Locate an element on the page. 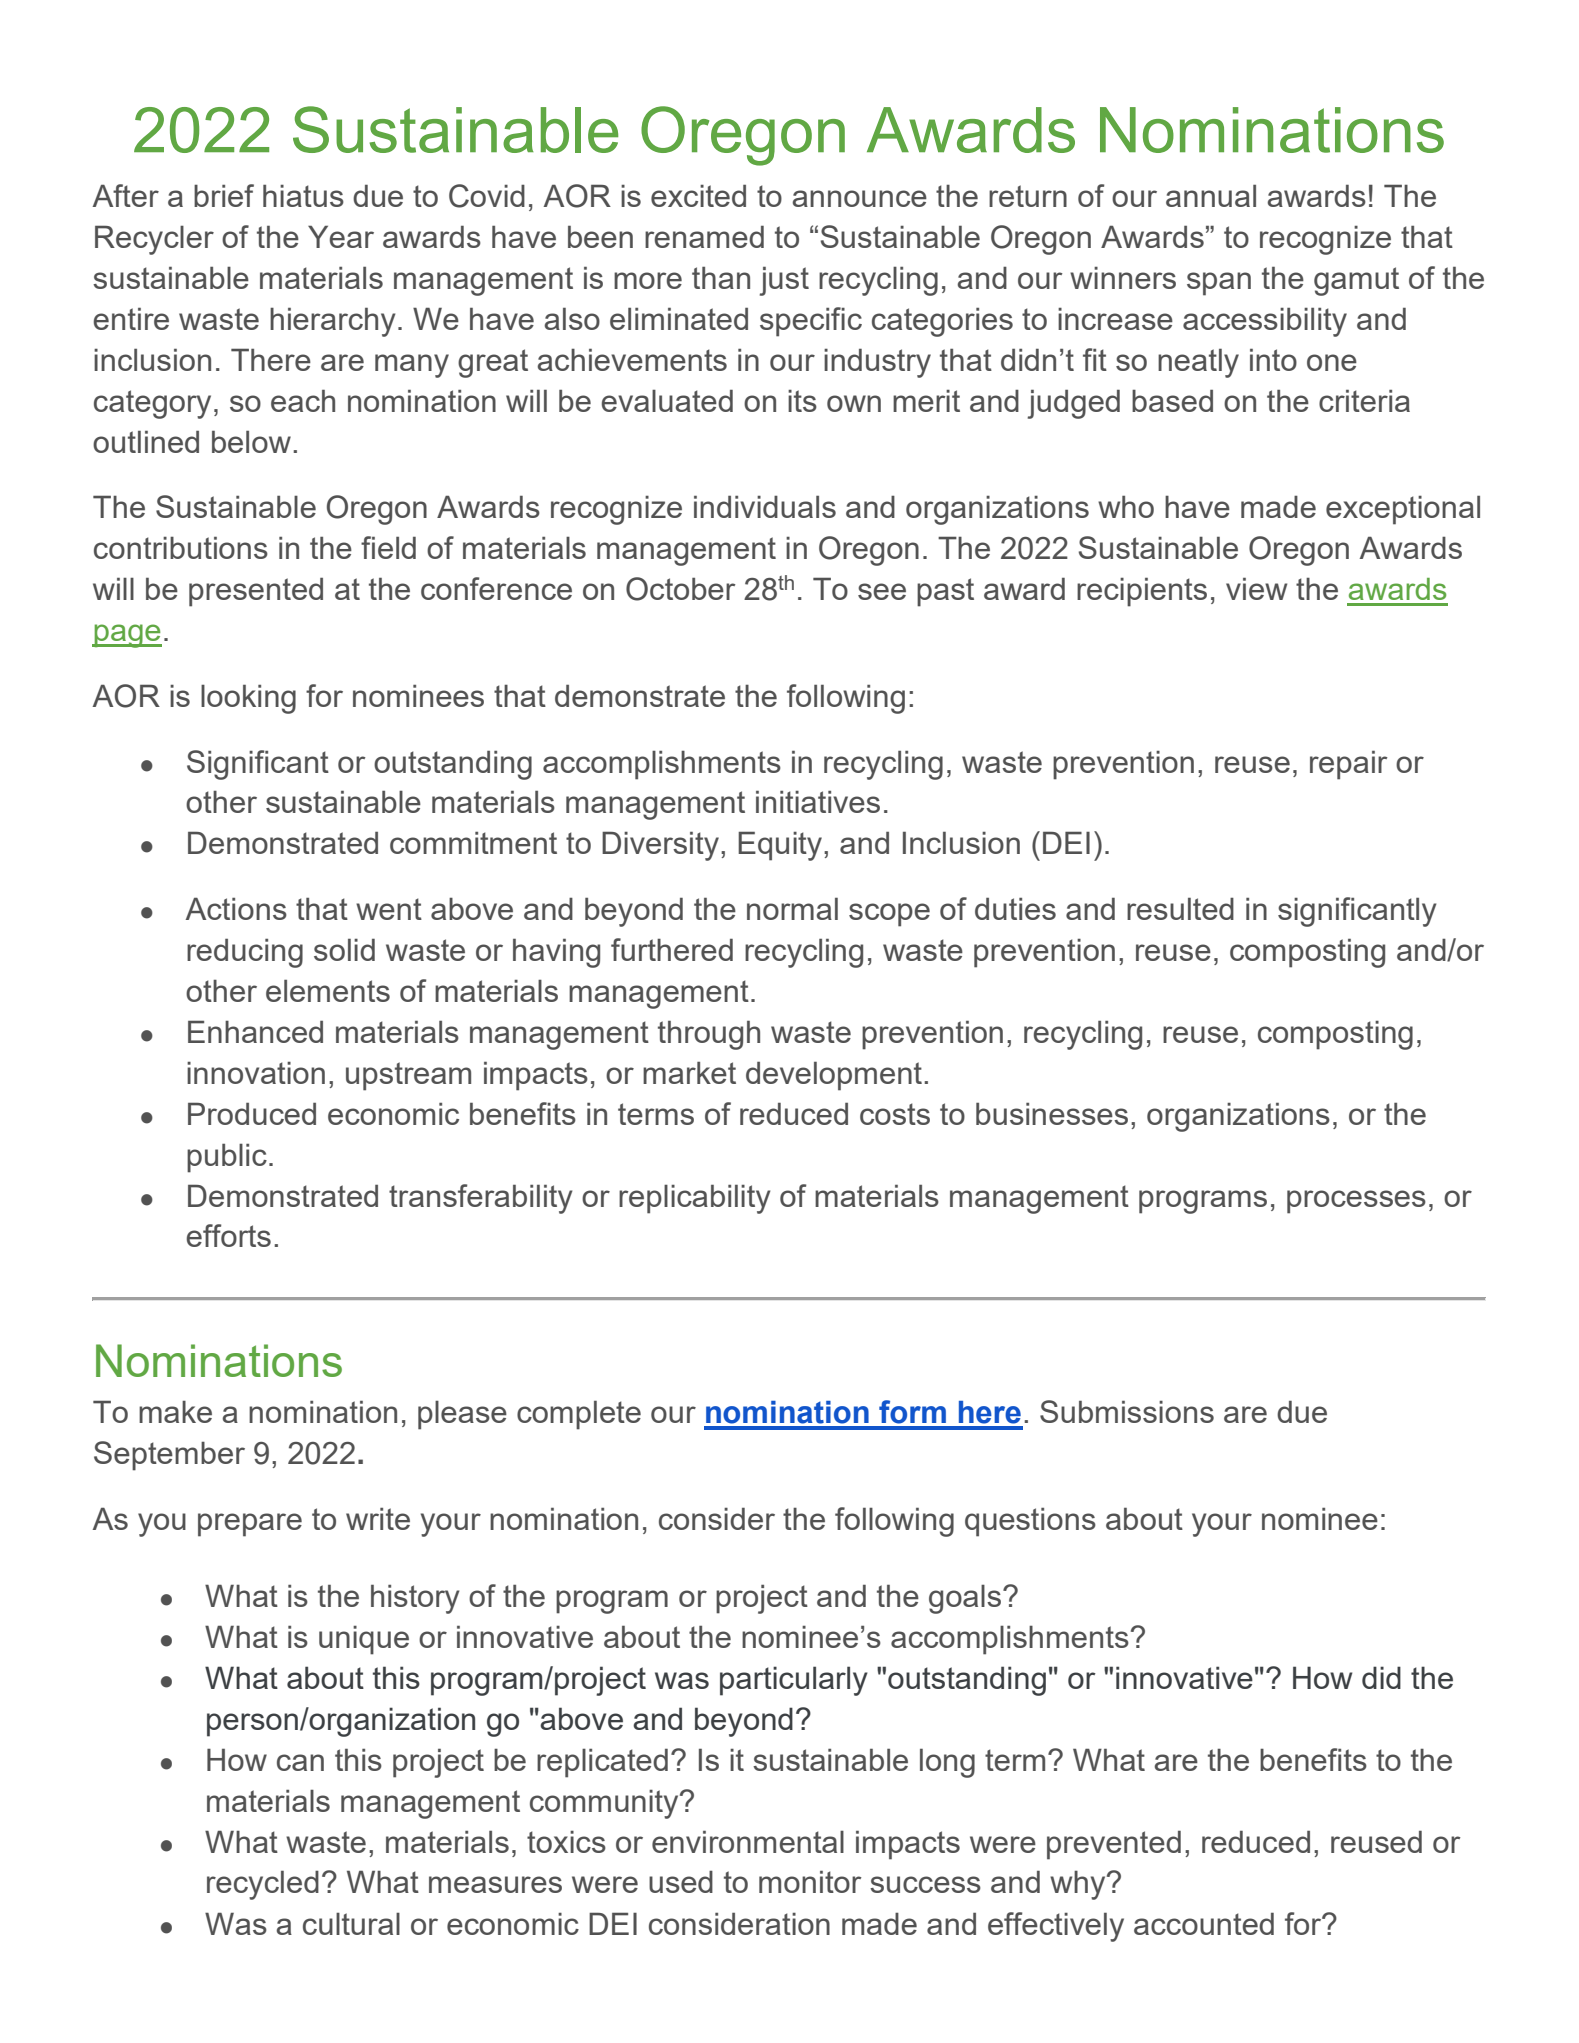 Image resolution: width=1579 pixels, height=2043 pixels. span is located at coordinates (1219, 284).
